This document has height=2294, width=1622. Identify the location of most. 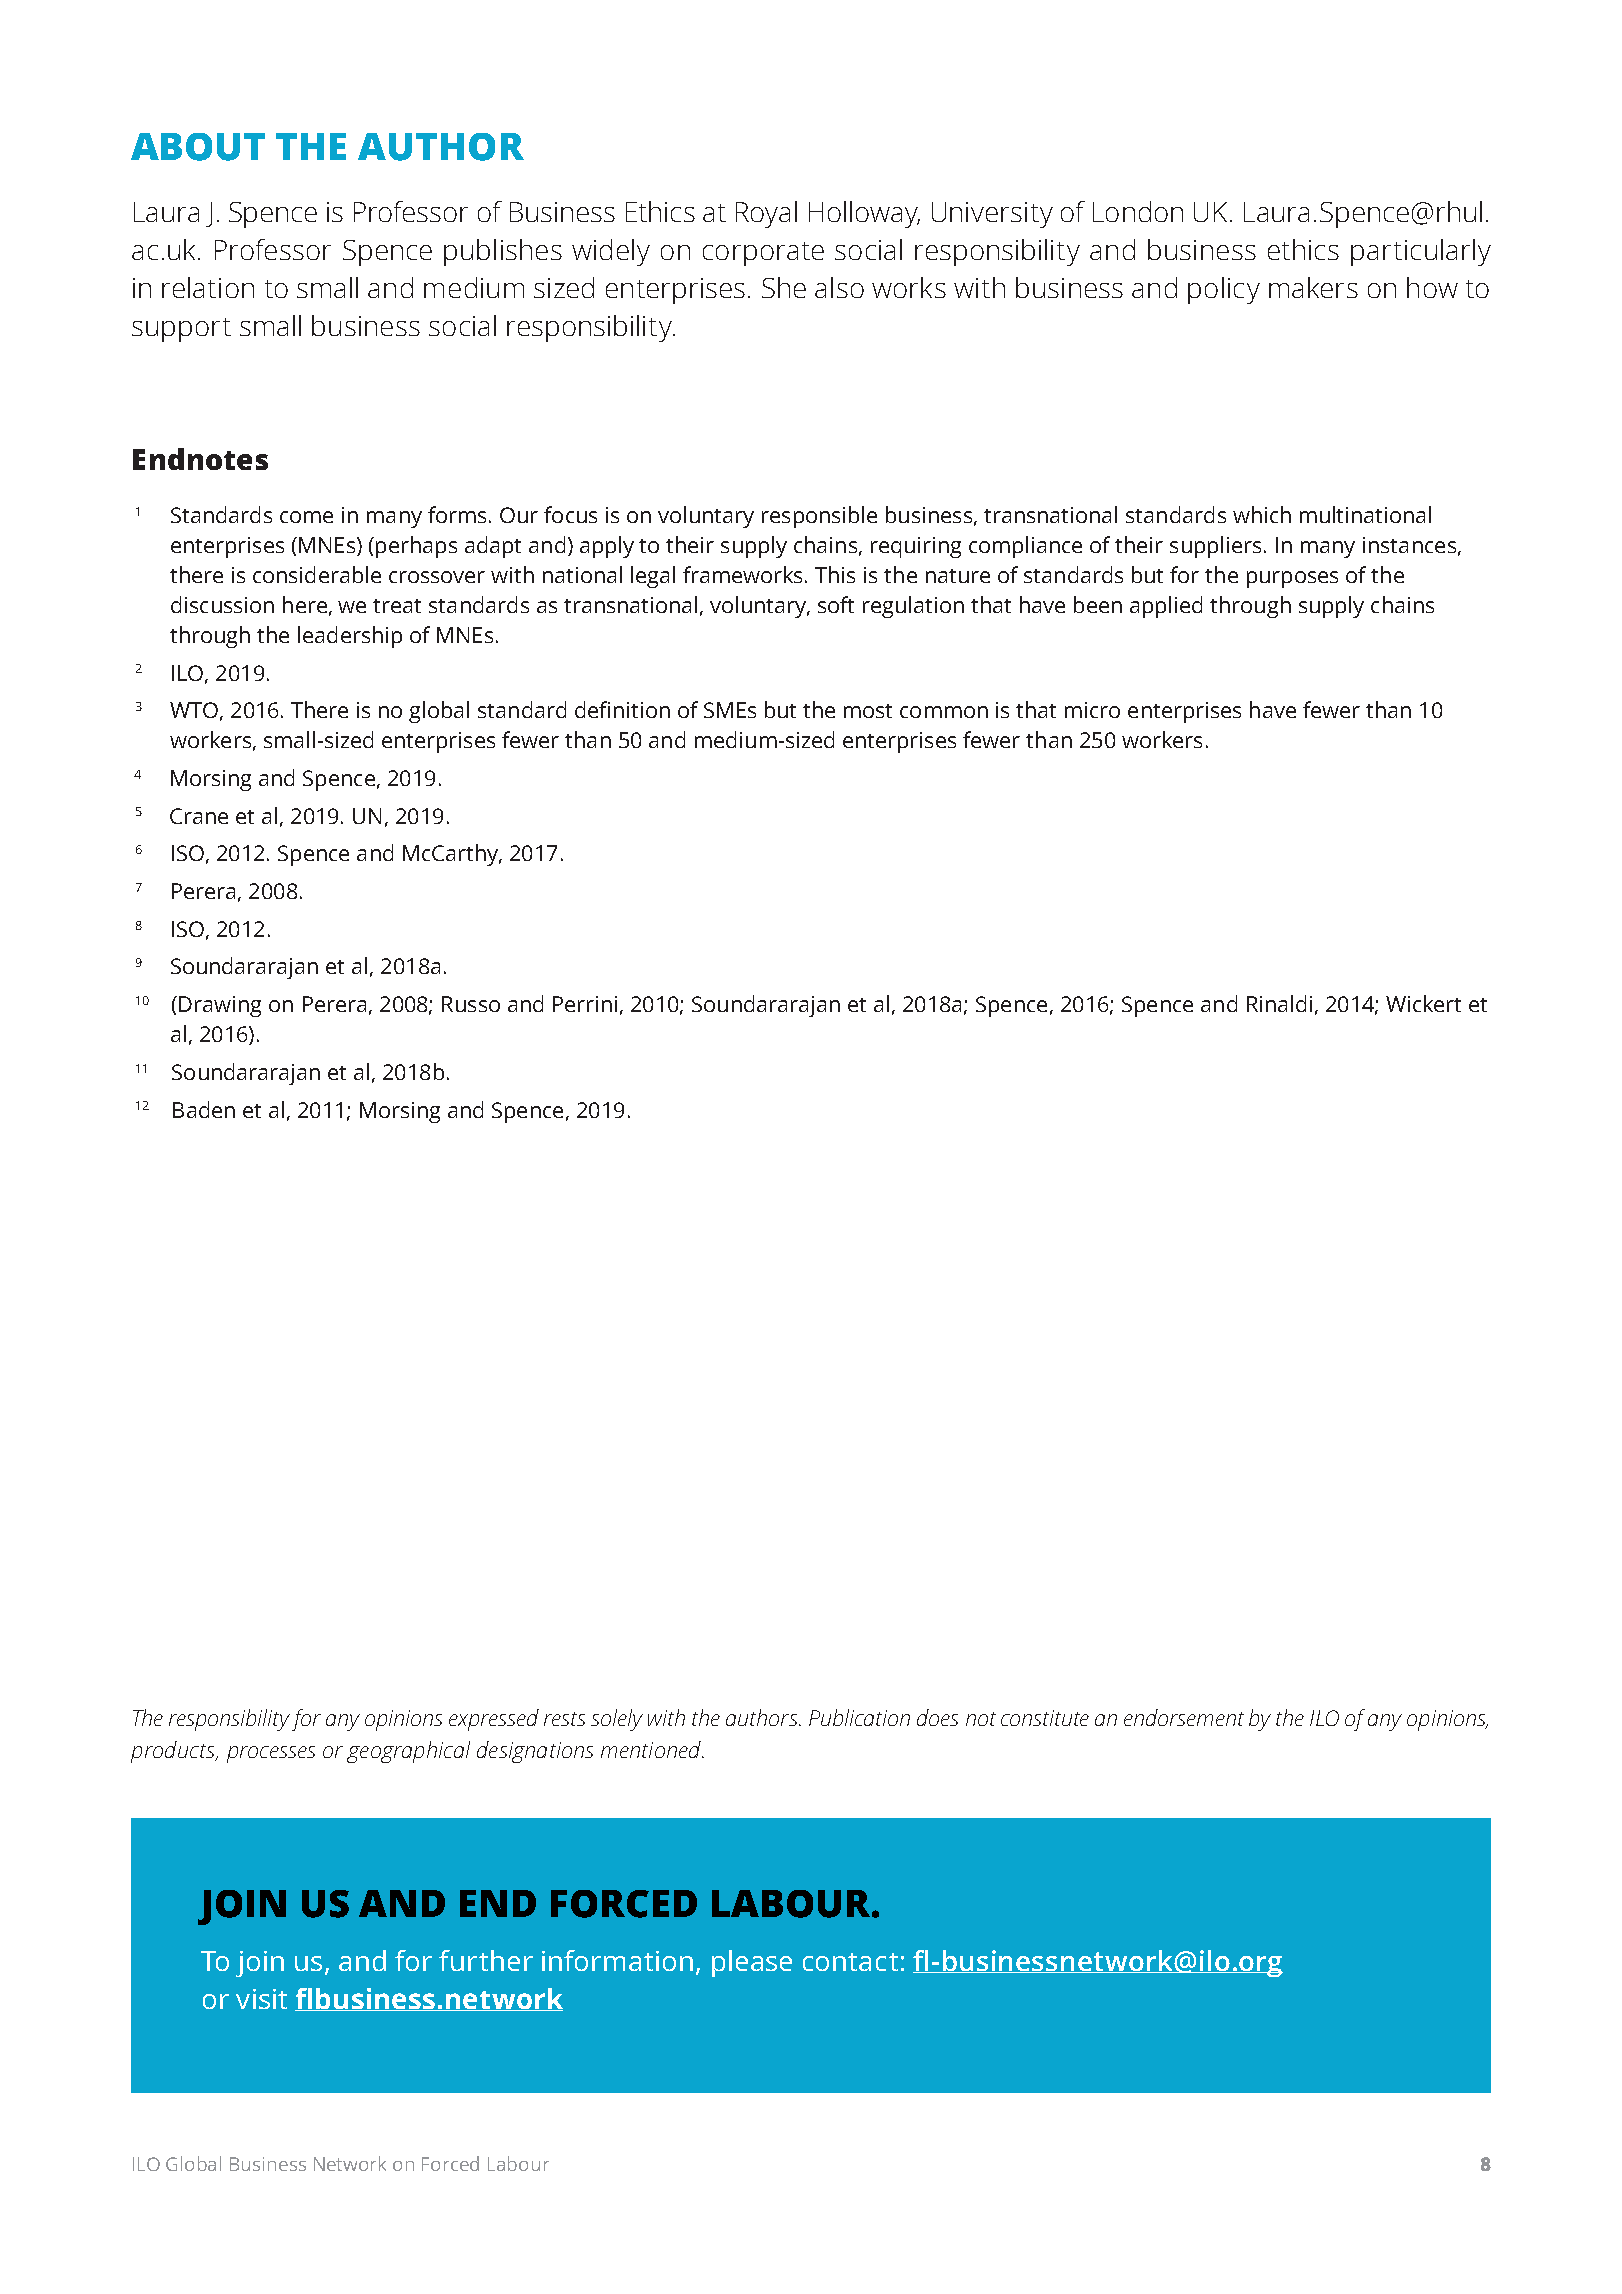
(868, 711).
